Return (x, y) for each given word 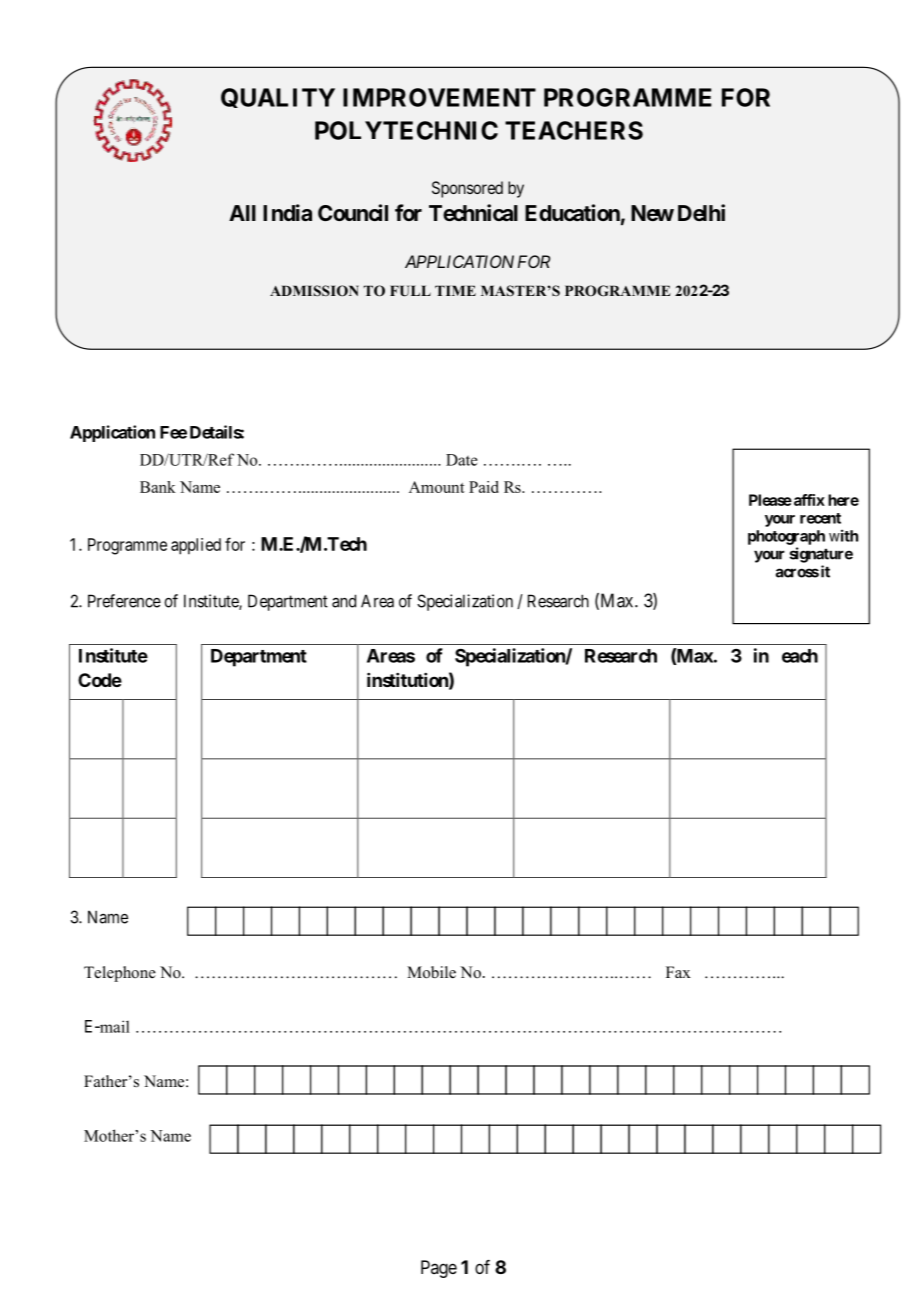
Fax (678, 972)
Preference (124, 601)
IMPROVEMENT (439, 97)
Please (770, 500)
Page (439, 1269)
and (344, 601)
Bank (158, 487)
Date (462, 460)
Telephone (120, 974)
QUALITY (278, 98)
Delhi (701, 212)
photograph (786, 537)
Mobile (431, 972)
